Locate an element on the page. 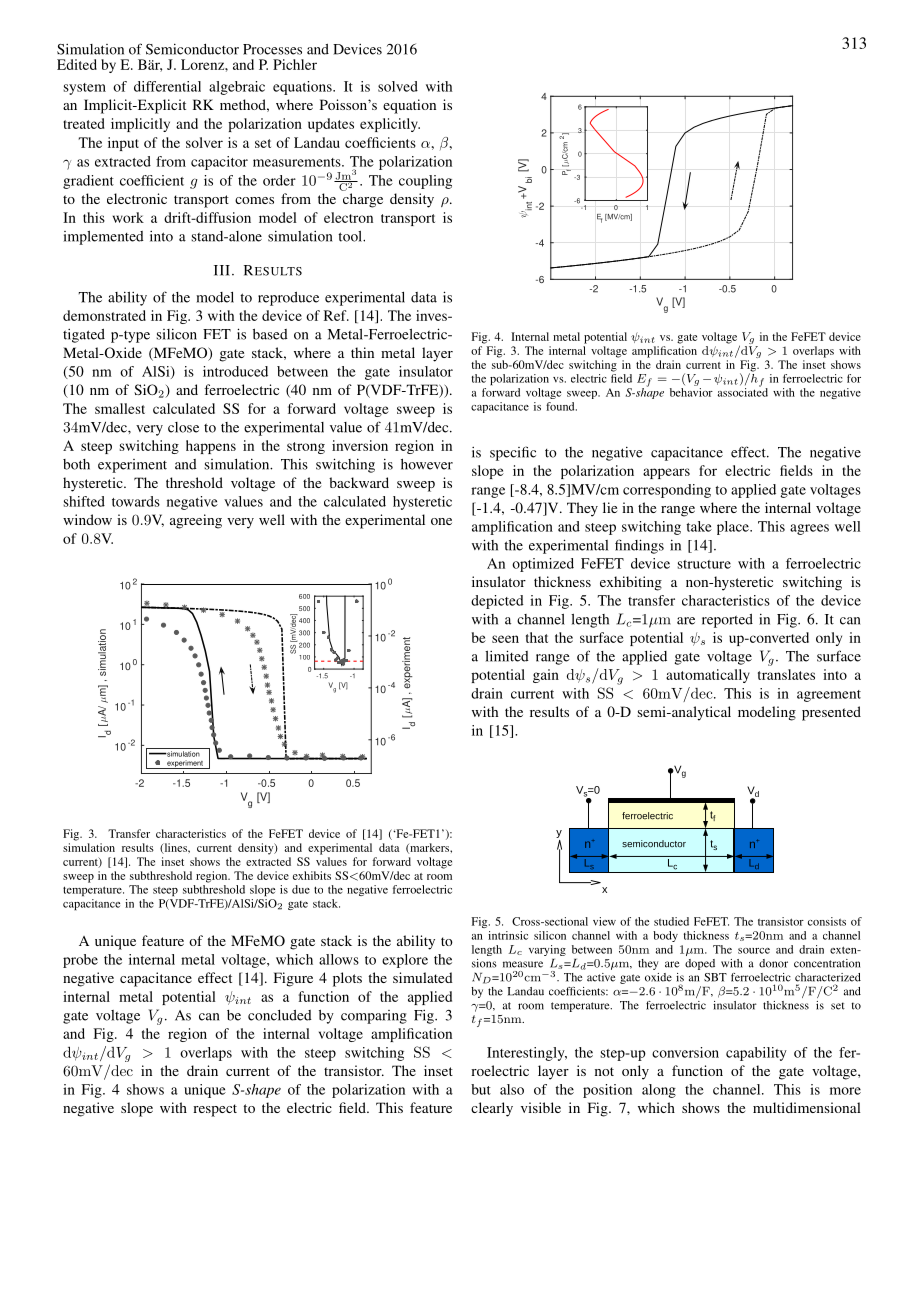 This image has width=924, height=1308. consists is located at coordinates (827, 921).
